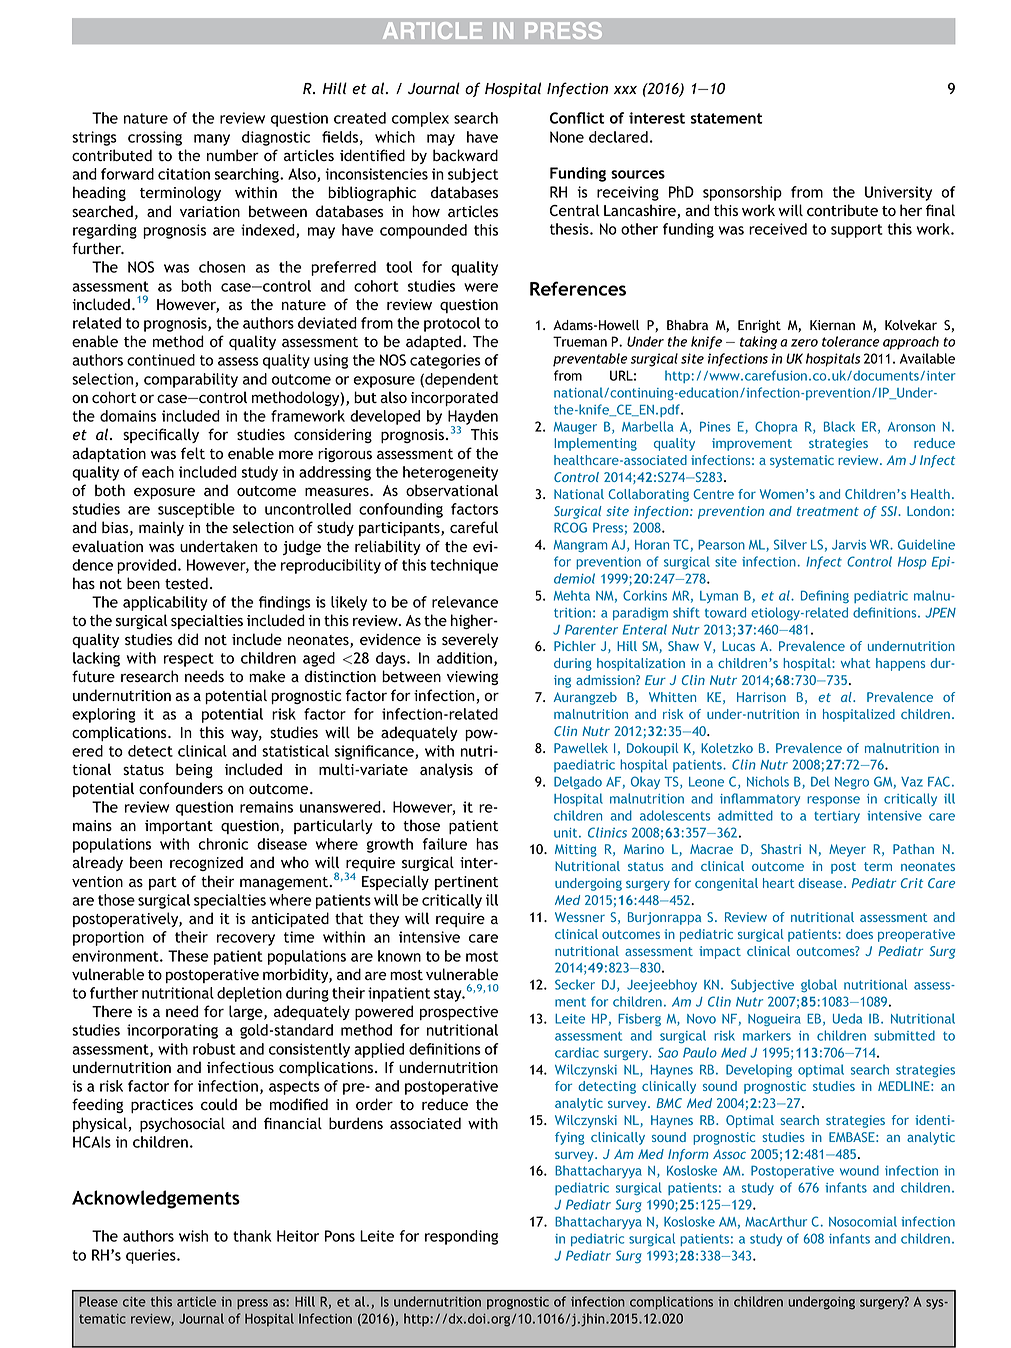 Image resolution: width=1011 pixels, height=1348 pixels. I want to click on None, so click(567, 137).
